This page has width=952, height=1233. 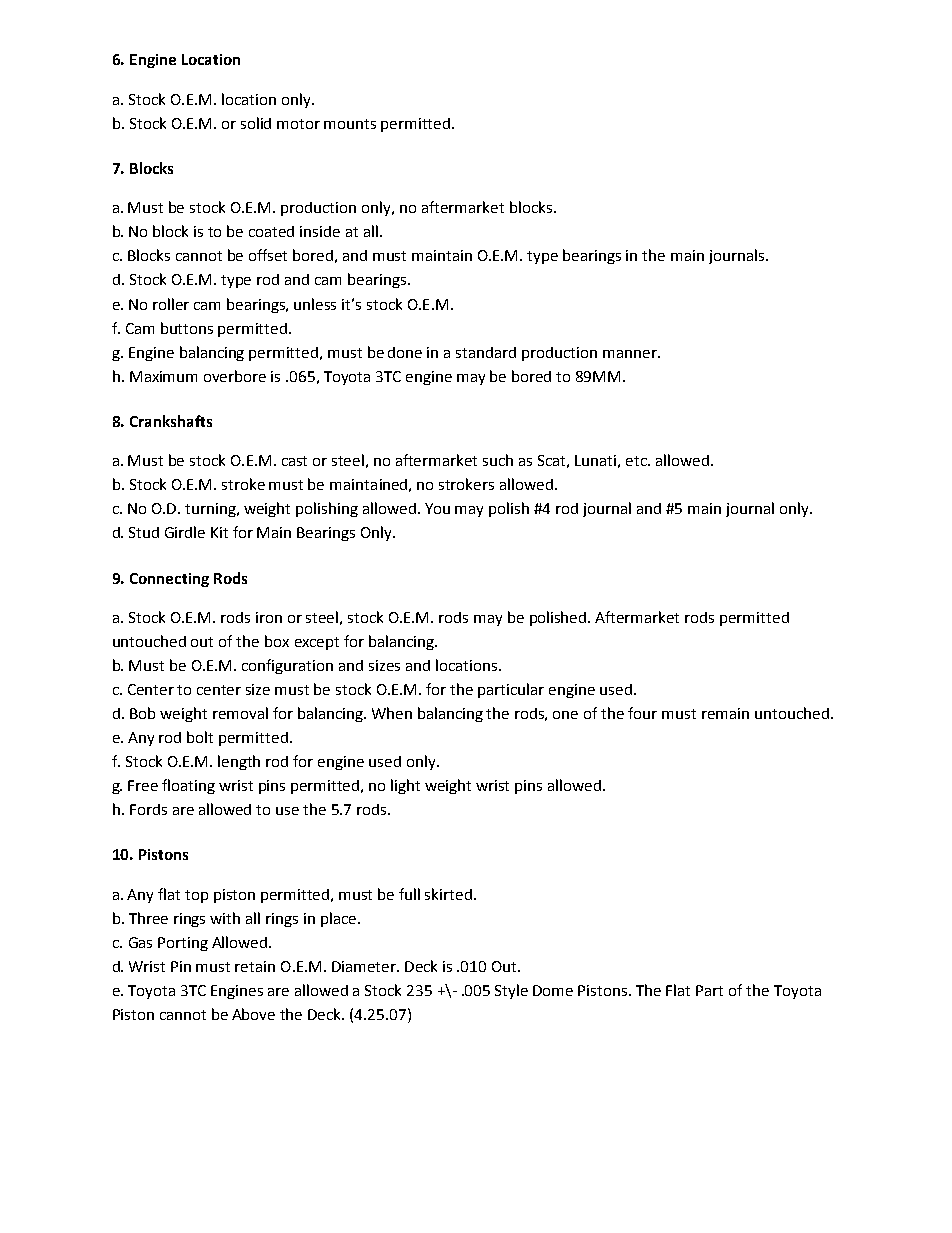 What do you see at coordinates (486, 352) in the page?
I see `standard` at bounding box center [486, 352].
